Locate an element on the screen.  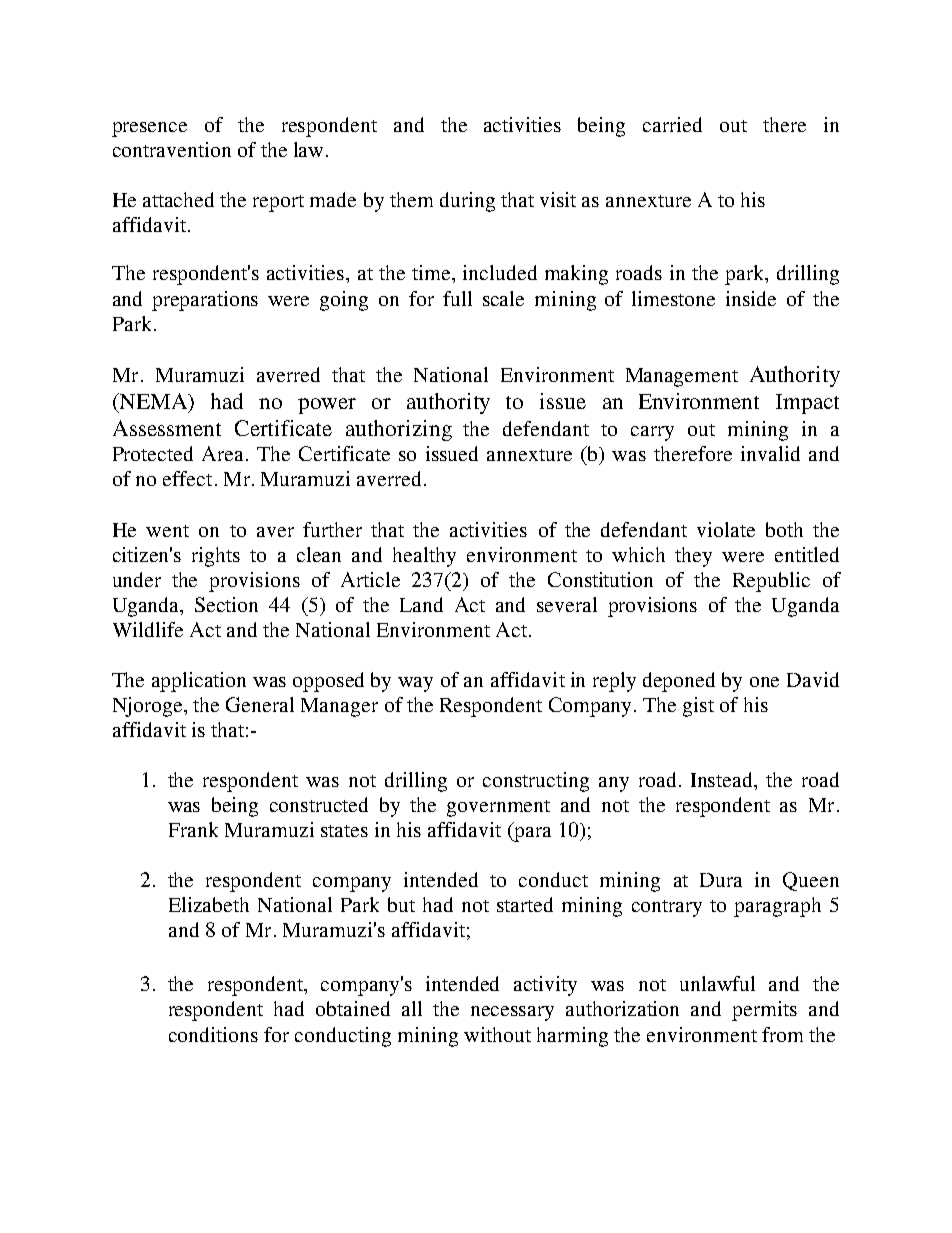
during is located at coordinates (467, 202).
